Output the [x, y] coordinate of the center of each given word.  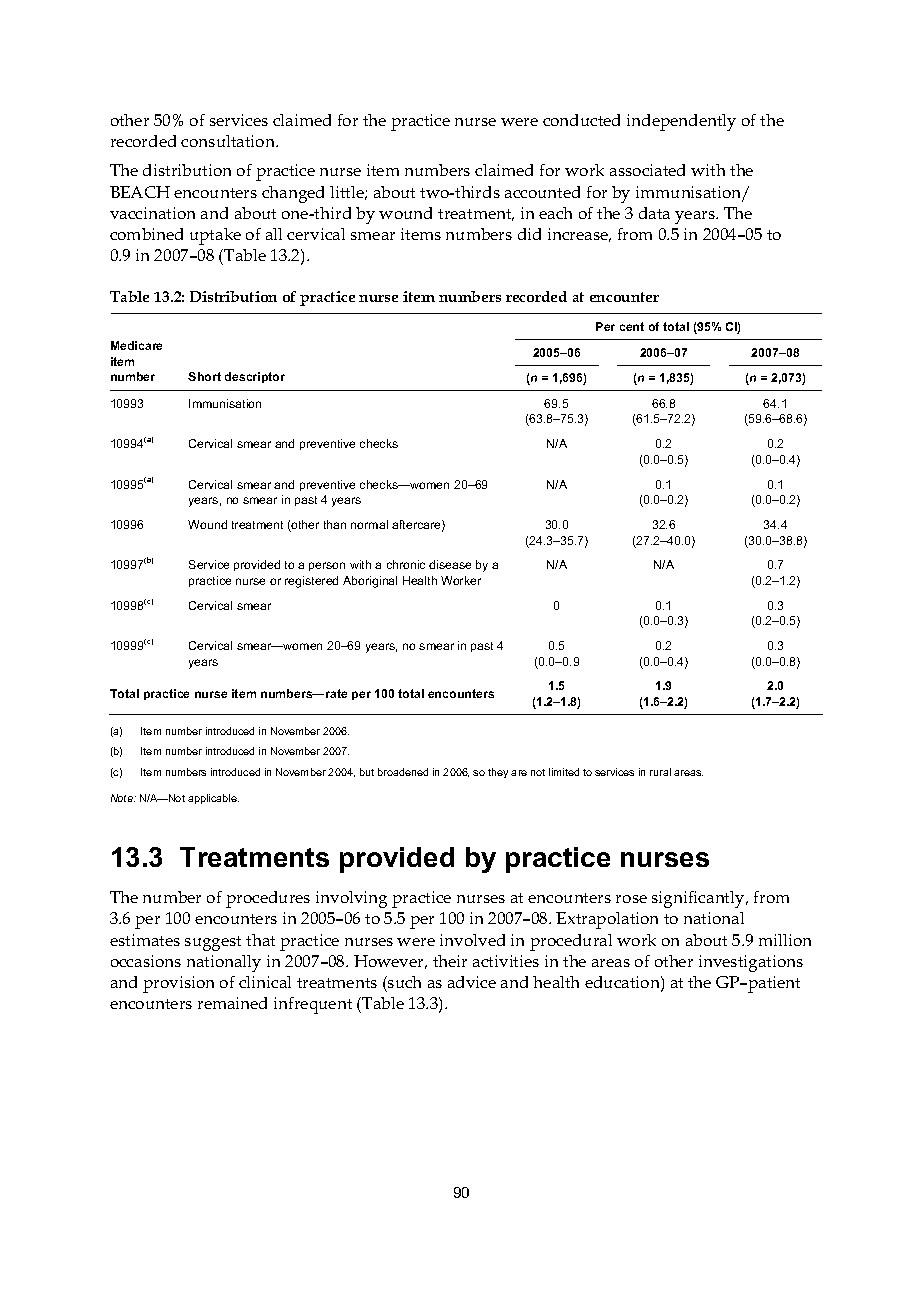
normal [369, 524]
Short [204, 376]
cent [632, 326]
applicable [213, 799]
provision [178, 984]
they [498, 773]
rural [660, 772]
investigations [751, 963]
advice [472, 982]
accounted [542, 192]
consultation [229, 141]
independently [681, 122]
